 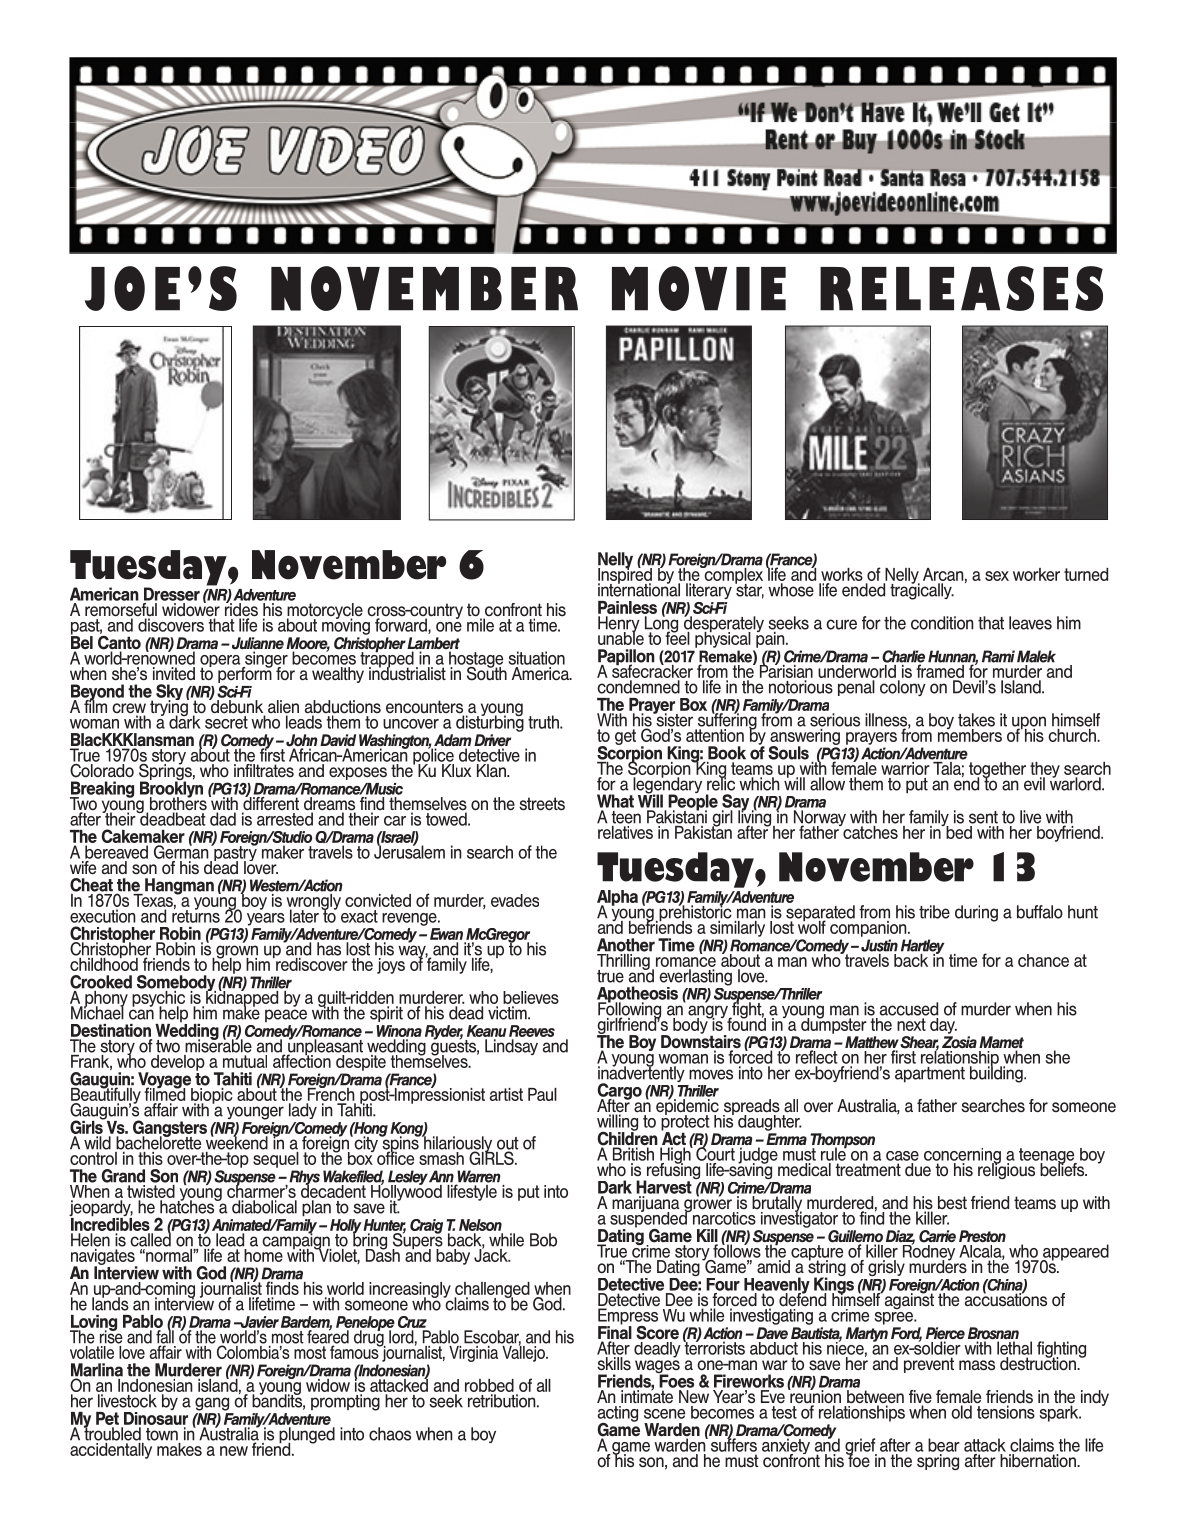 What do you see at coordinates (997, 576) in the page?
I see `sex` at bounding box center [997, 576].
